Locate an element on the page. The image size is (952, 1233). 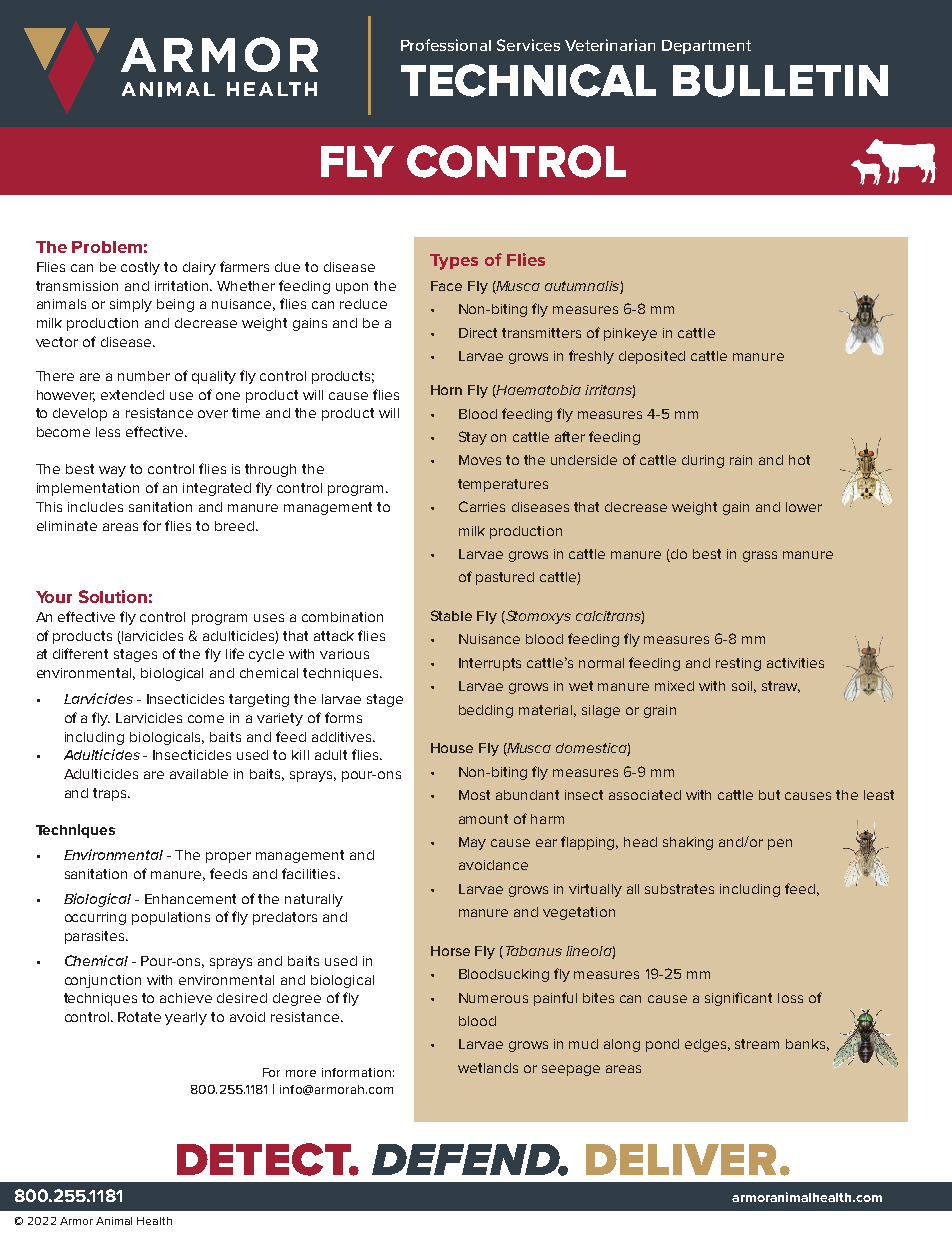
BULLETIN is located at coordinates (780, 81).
